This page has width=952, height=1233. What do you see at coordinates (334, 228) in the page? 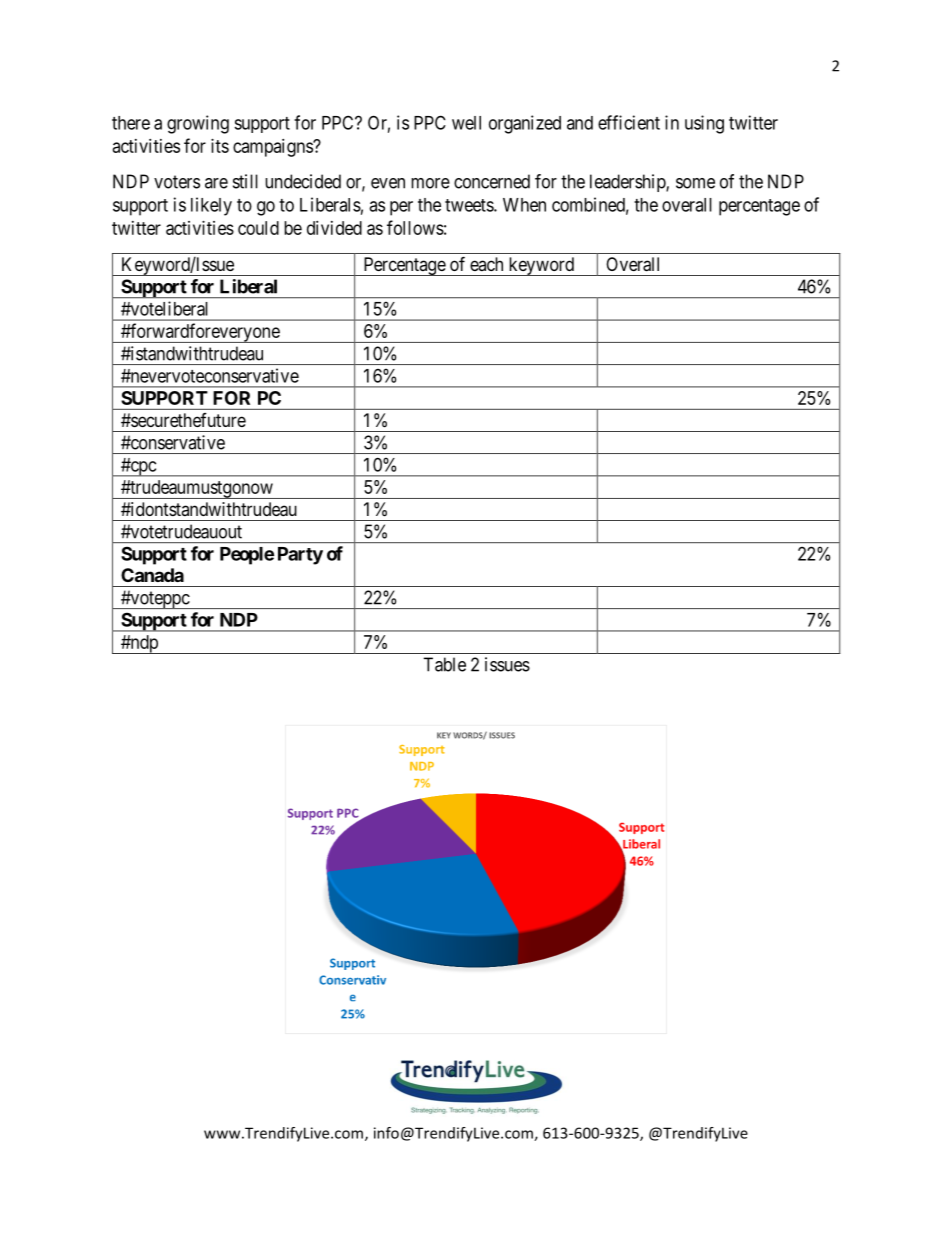
I see `divided` at bounding box center [334, 228].
